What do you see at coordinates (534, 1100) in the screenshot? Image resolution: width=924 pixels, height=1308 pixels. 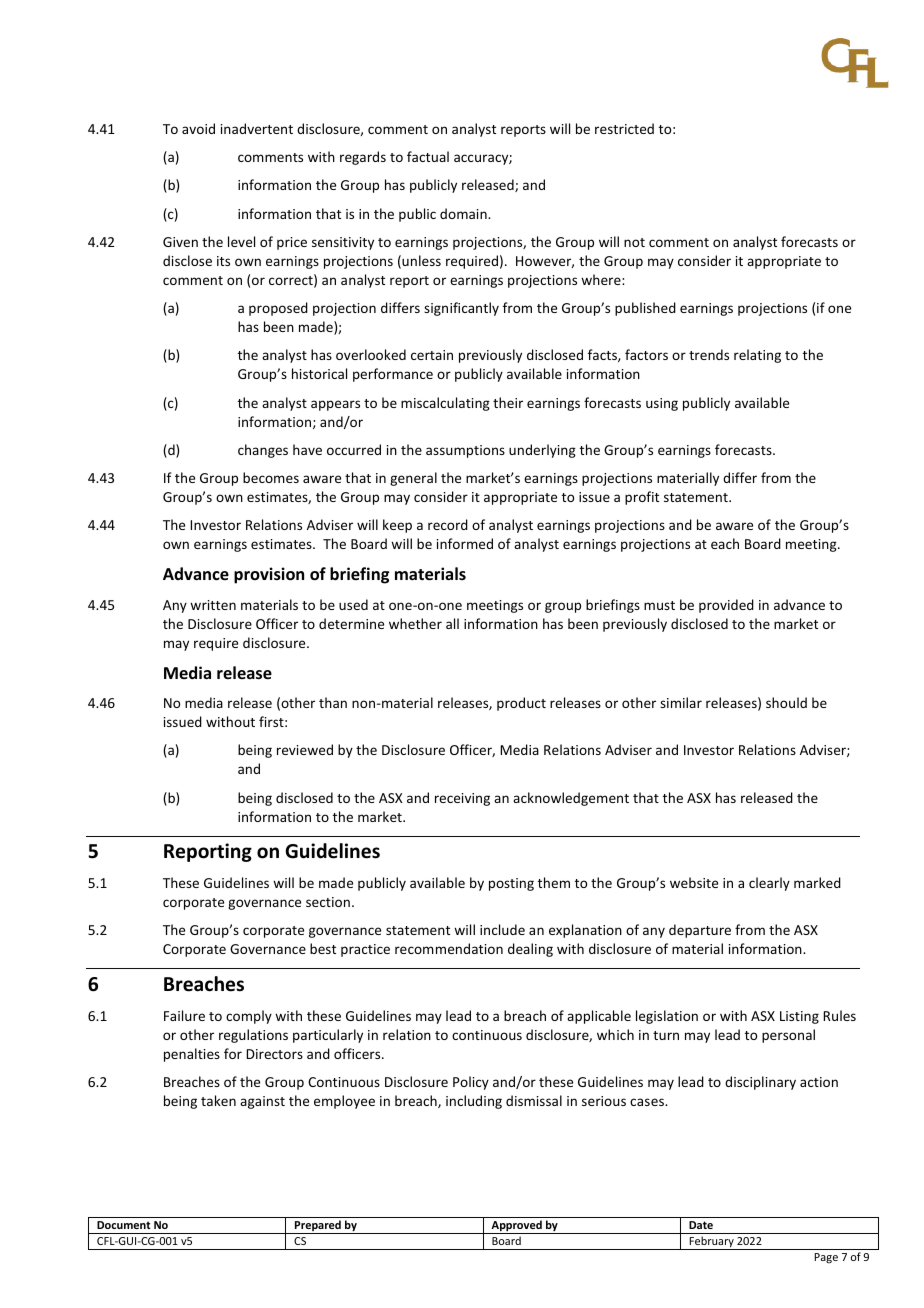 I see `dismissal` at bounding box center [534, 1100].
